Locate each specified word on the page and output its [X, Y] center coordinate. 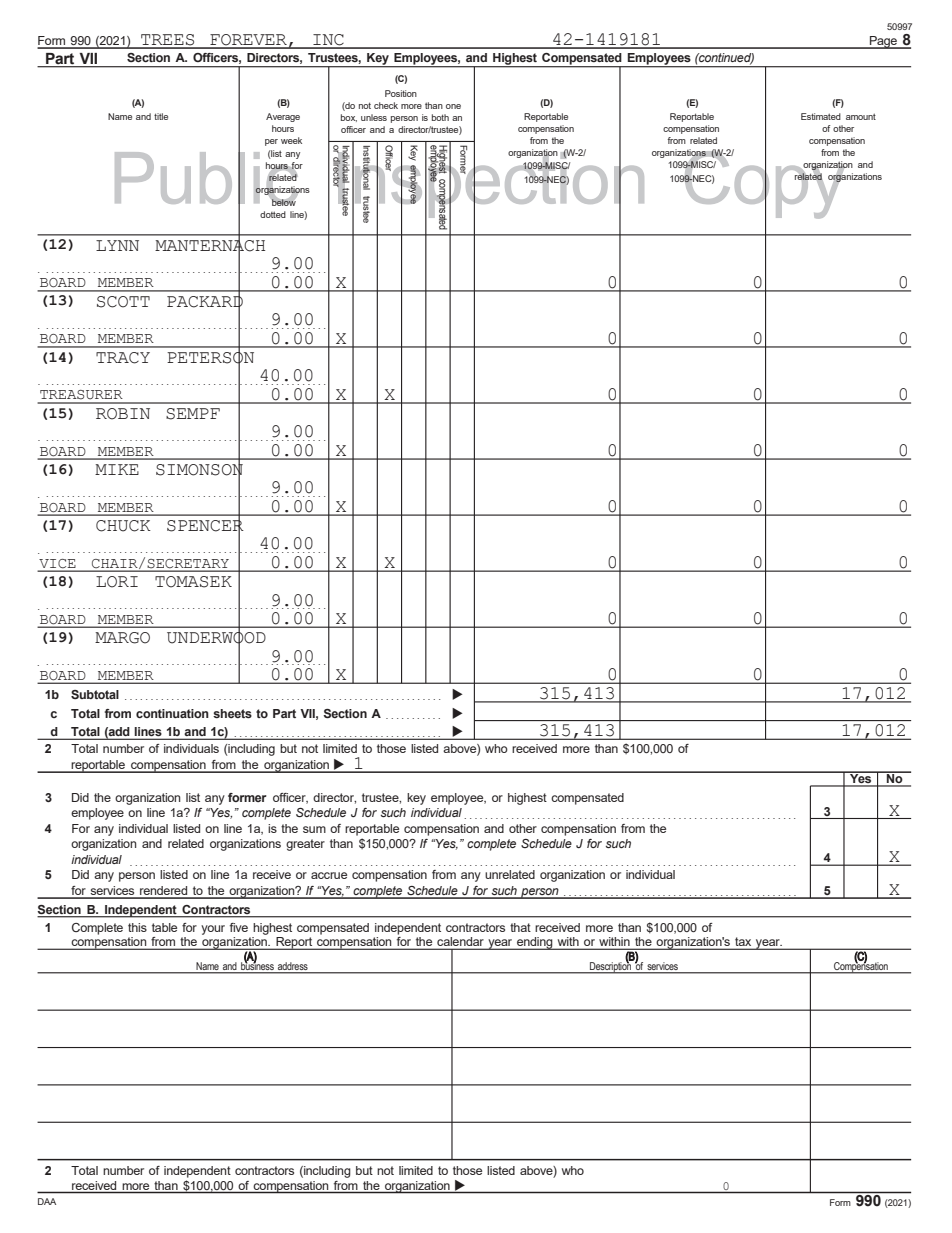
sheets [232, 713]
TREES [168, 41]
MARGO [122, 638]
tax [743, 943]
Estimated [821, 116]
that [520, 927]
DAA [47, 1201]
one [453, 106]
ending [535, 943]
